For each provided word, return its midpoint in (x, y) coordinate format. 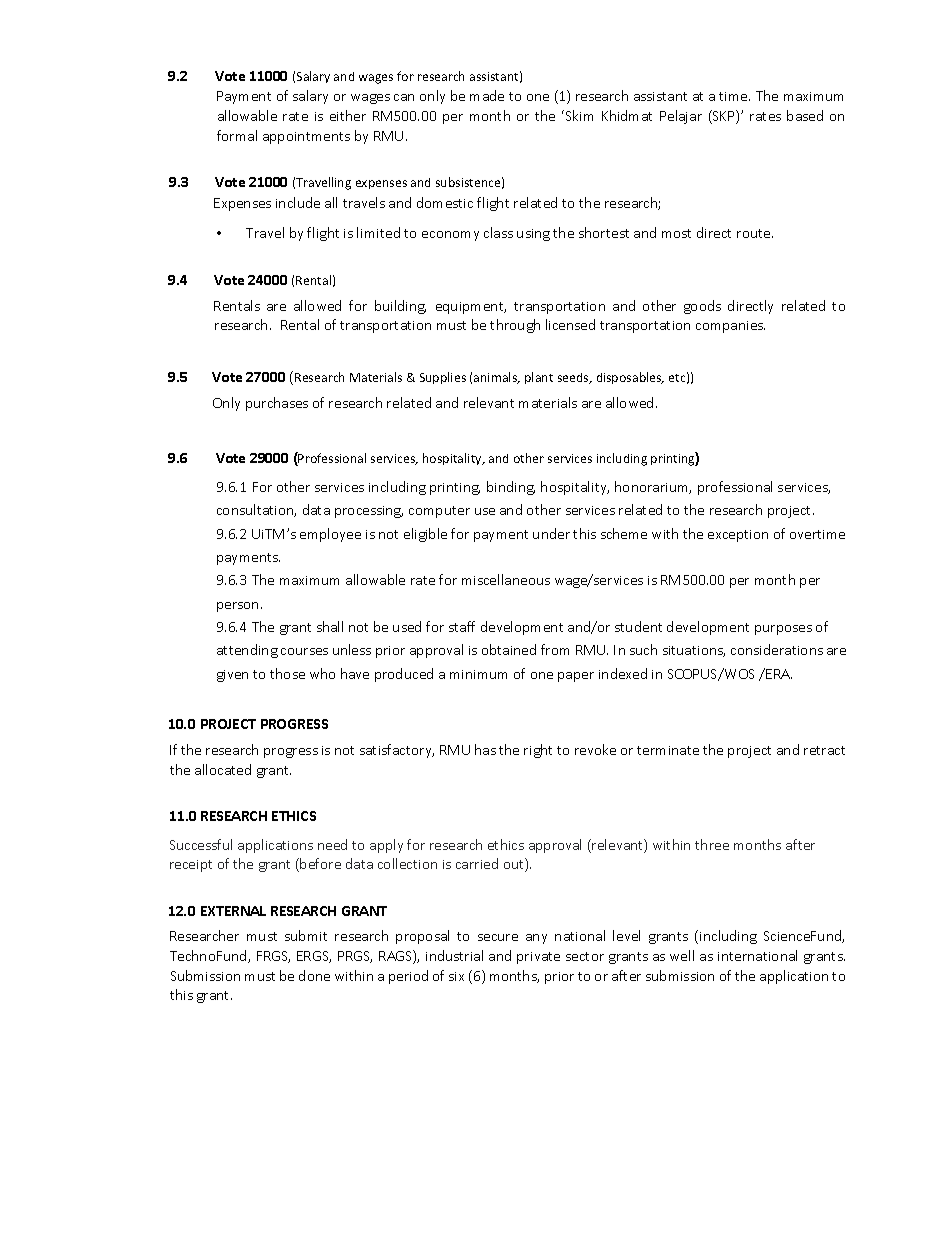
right (538, 751)
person (237, 607)
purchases (277, 404)
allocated (223, 769)
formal (237, 135)
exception (738, 536)
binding (511, 488)
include (298, 202)
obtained (509, 649)
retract (824, 750)
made (487, 95)
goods (702, 307)
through (515, 326)
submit (306, 935)
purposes (783, 630)
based (805, 115)
